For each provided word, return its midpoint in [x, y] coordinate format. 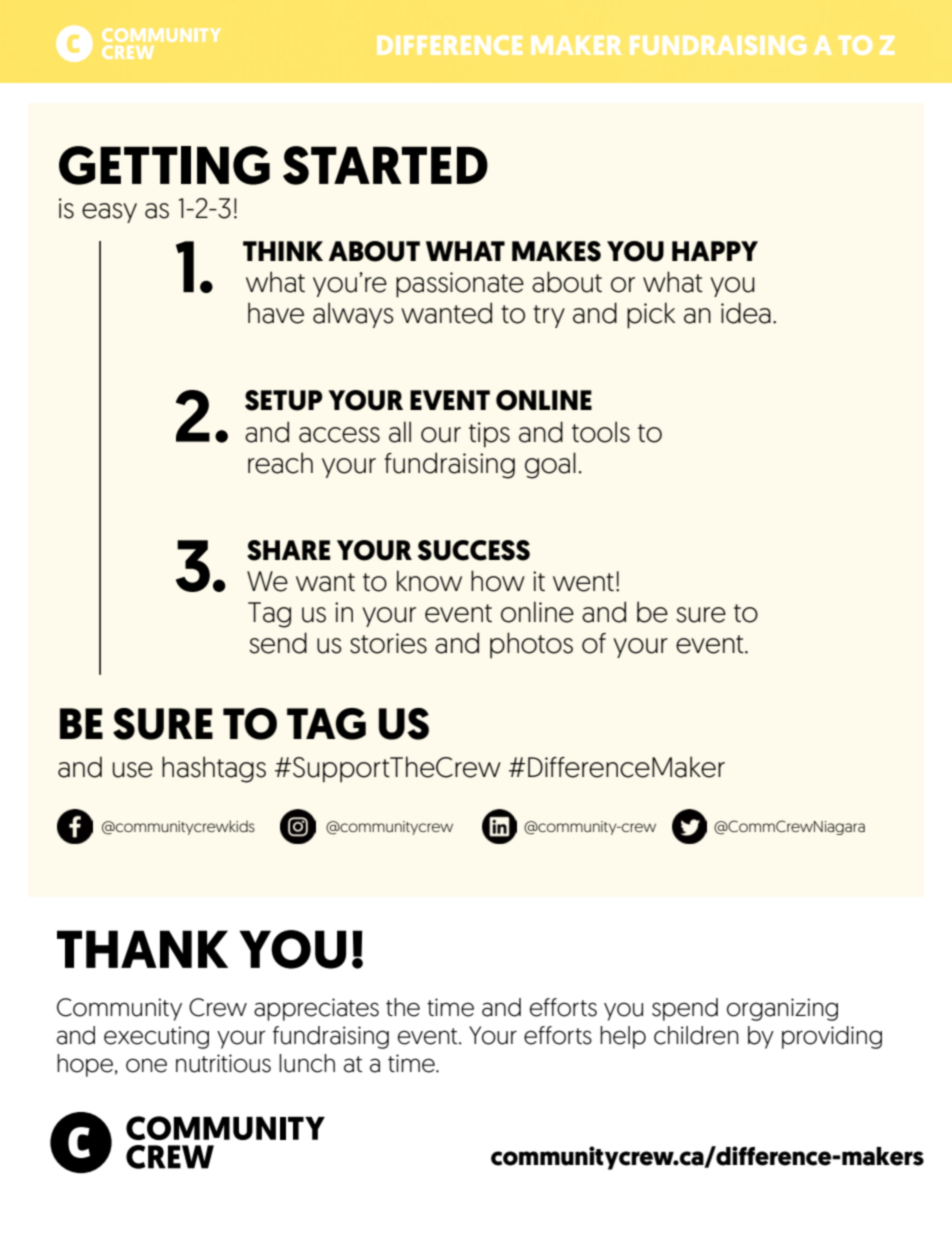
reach [280, 463]
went [583, 582]
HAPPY [715, 251]
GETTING [164, 165]
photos [531, 645]
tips [489, 435]
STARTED [385, 165]
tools [601, 432]
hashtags [214, 769]
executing [156, 1037]
